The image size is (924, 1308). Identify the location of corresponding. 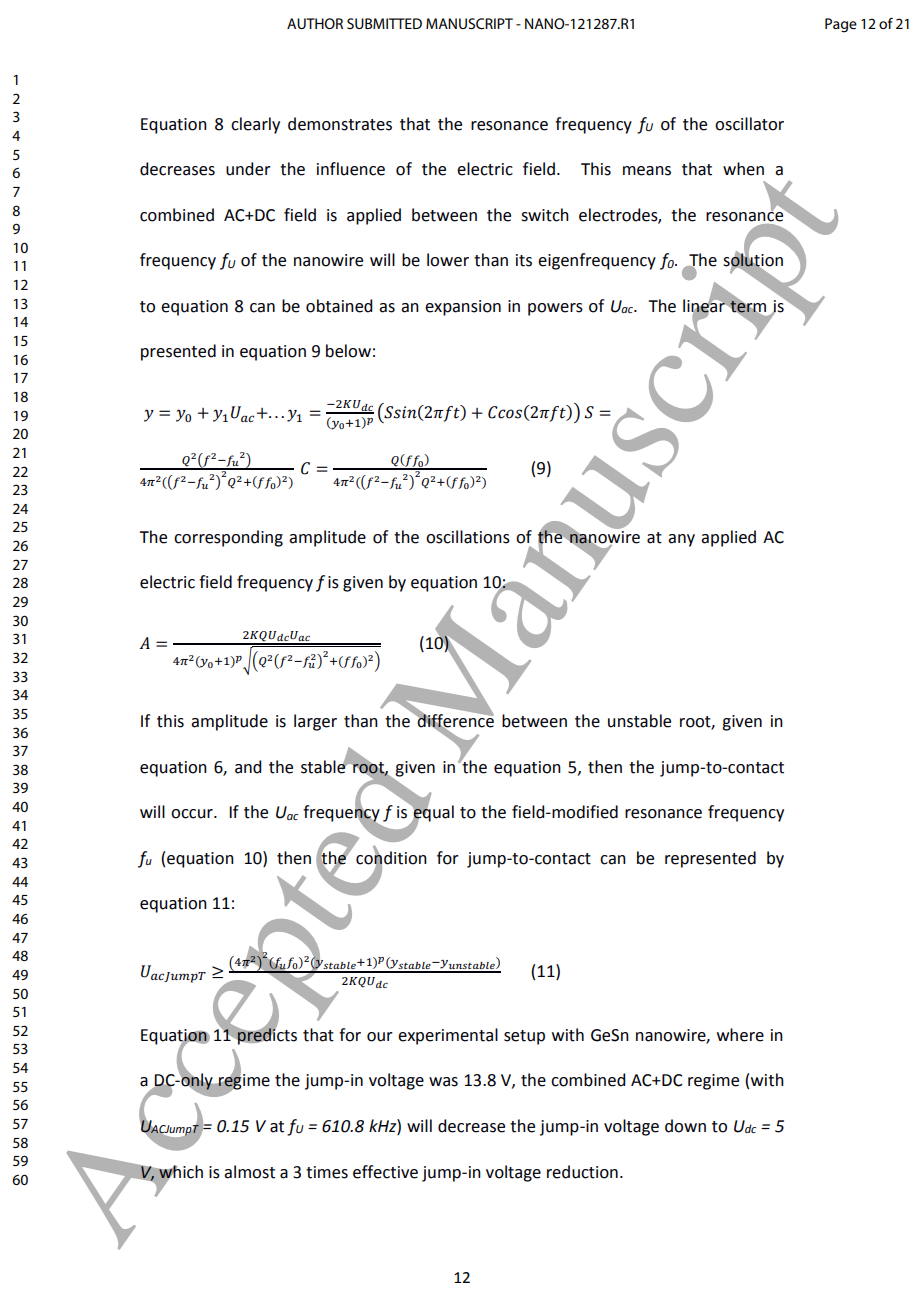
(228, 538).
